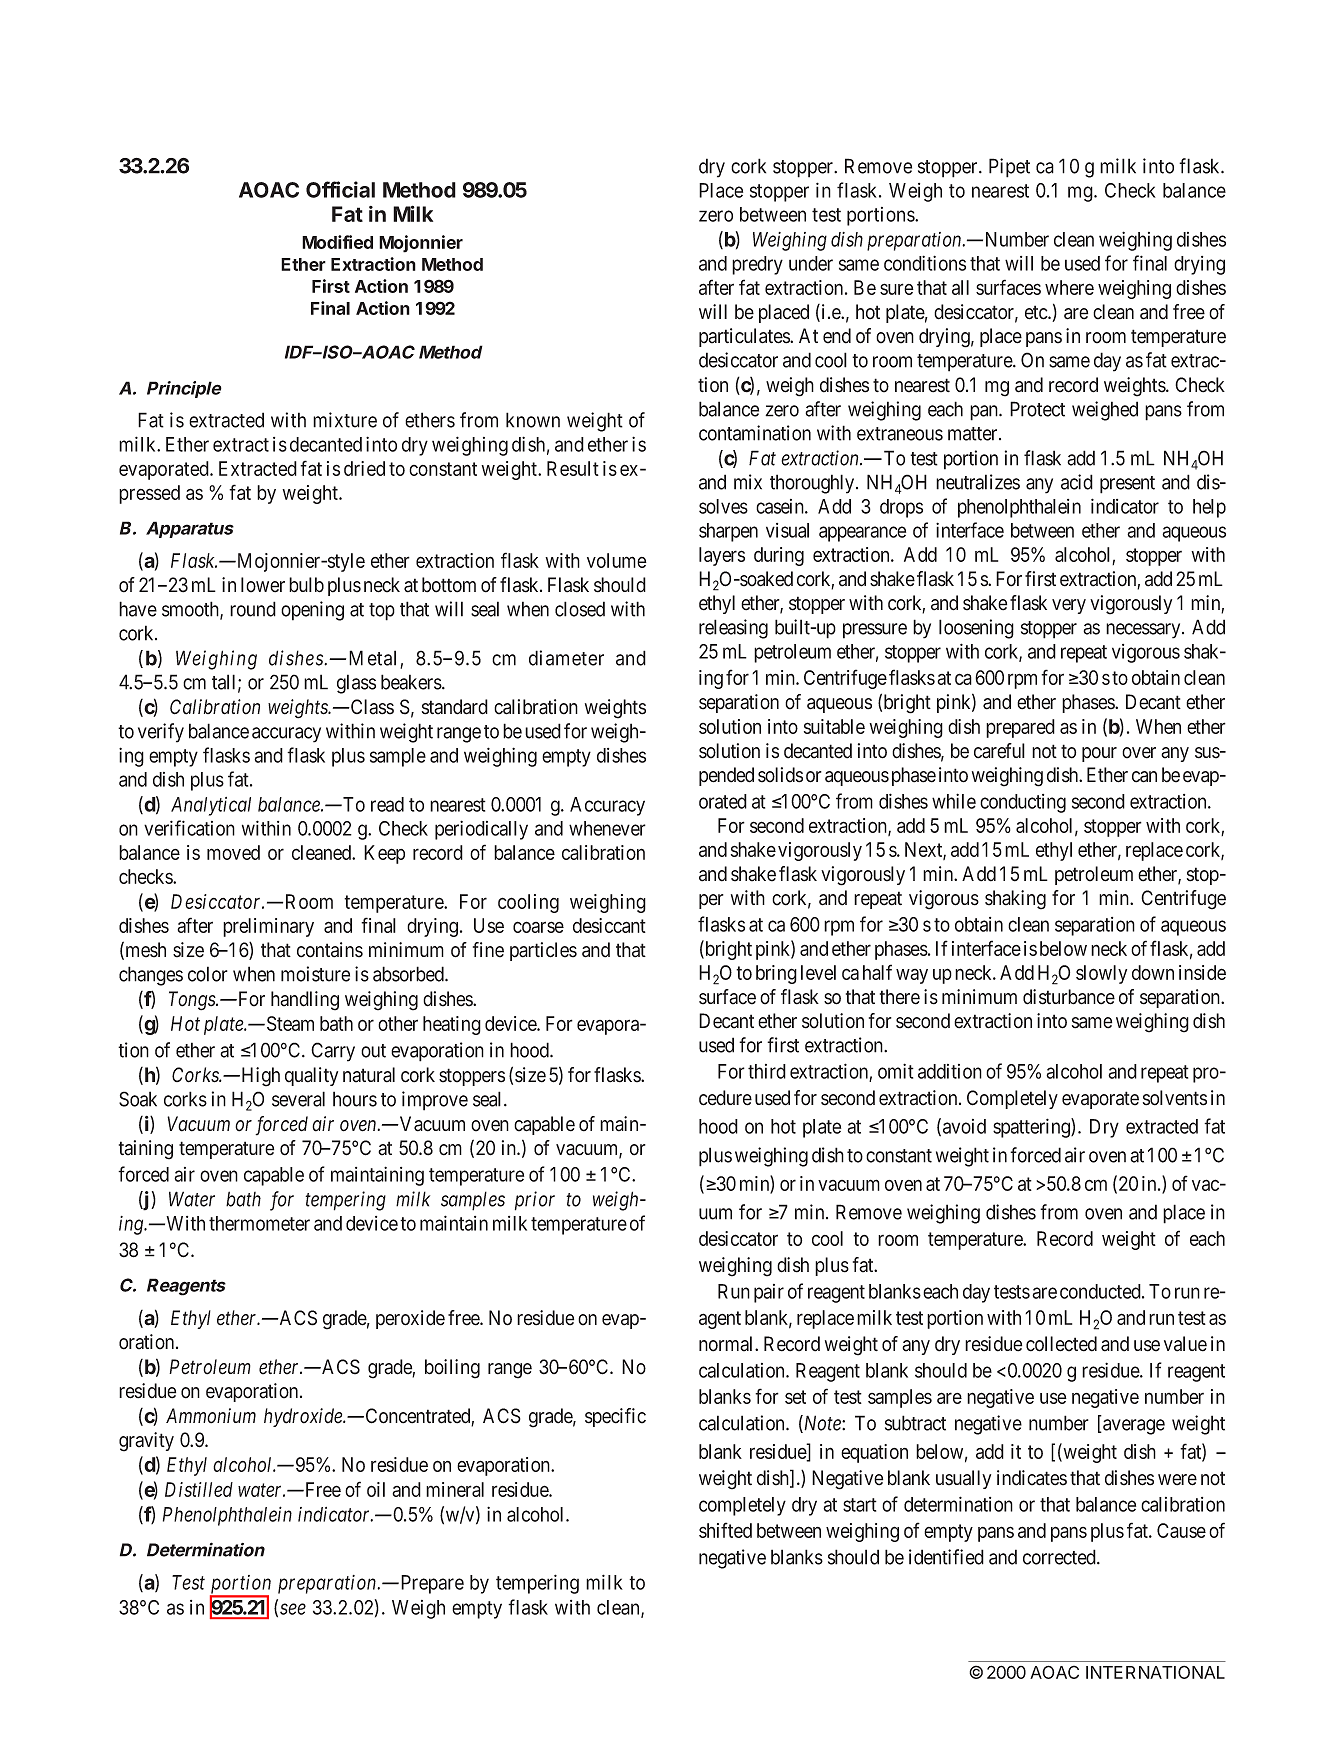 This screenshot has height=1739, width=1344. What do you see at coordinates (1101, 974) in the screenshot?
I see `slowly` at bounding box center [1101, 974].
